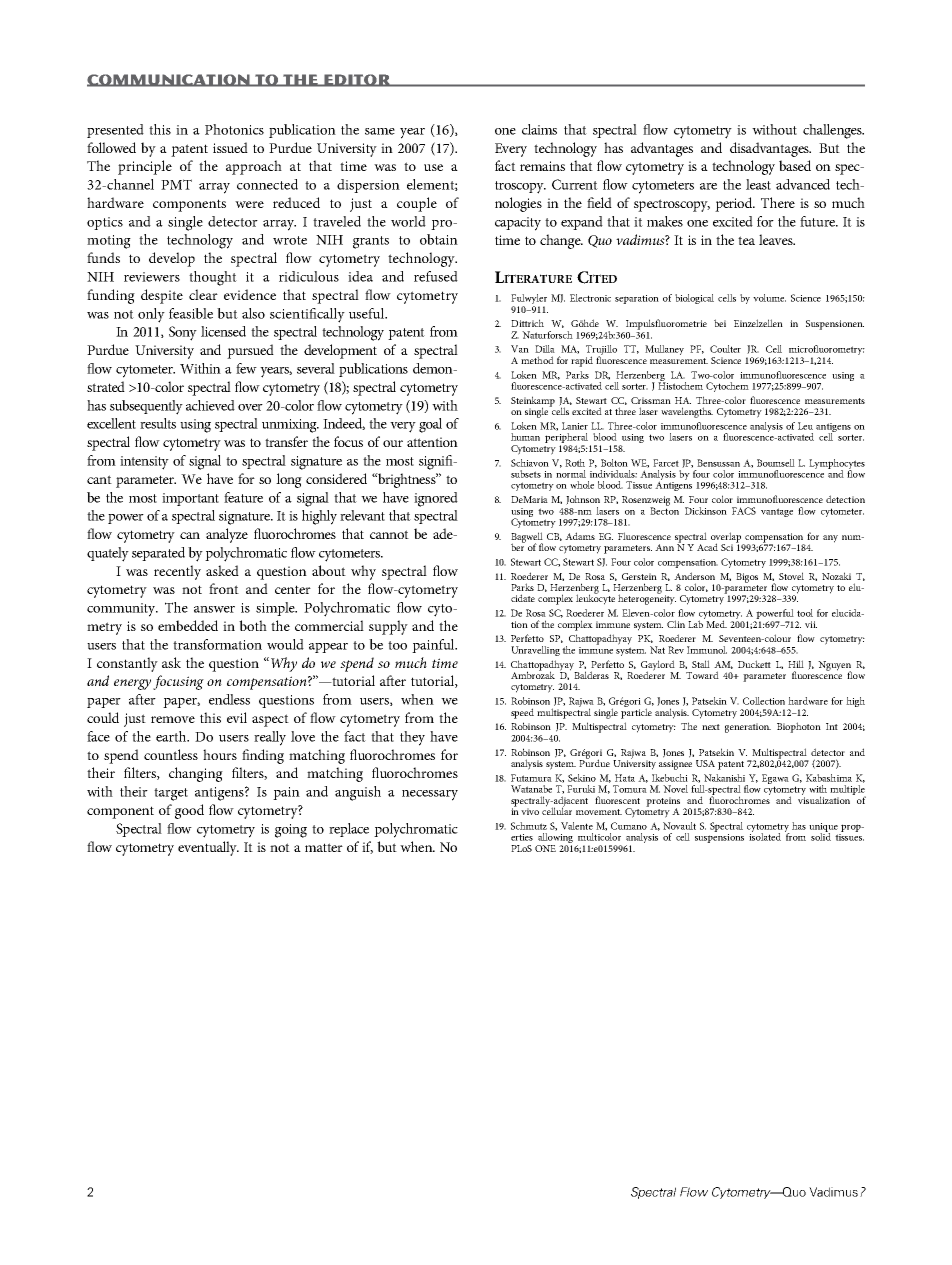  Describe the element at coordinates (715, 623) in the screenshot. I see `Med` at that location.
